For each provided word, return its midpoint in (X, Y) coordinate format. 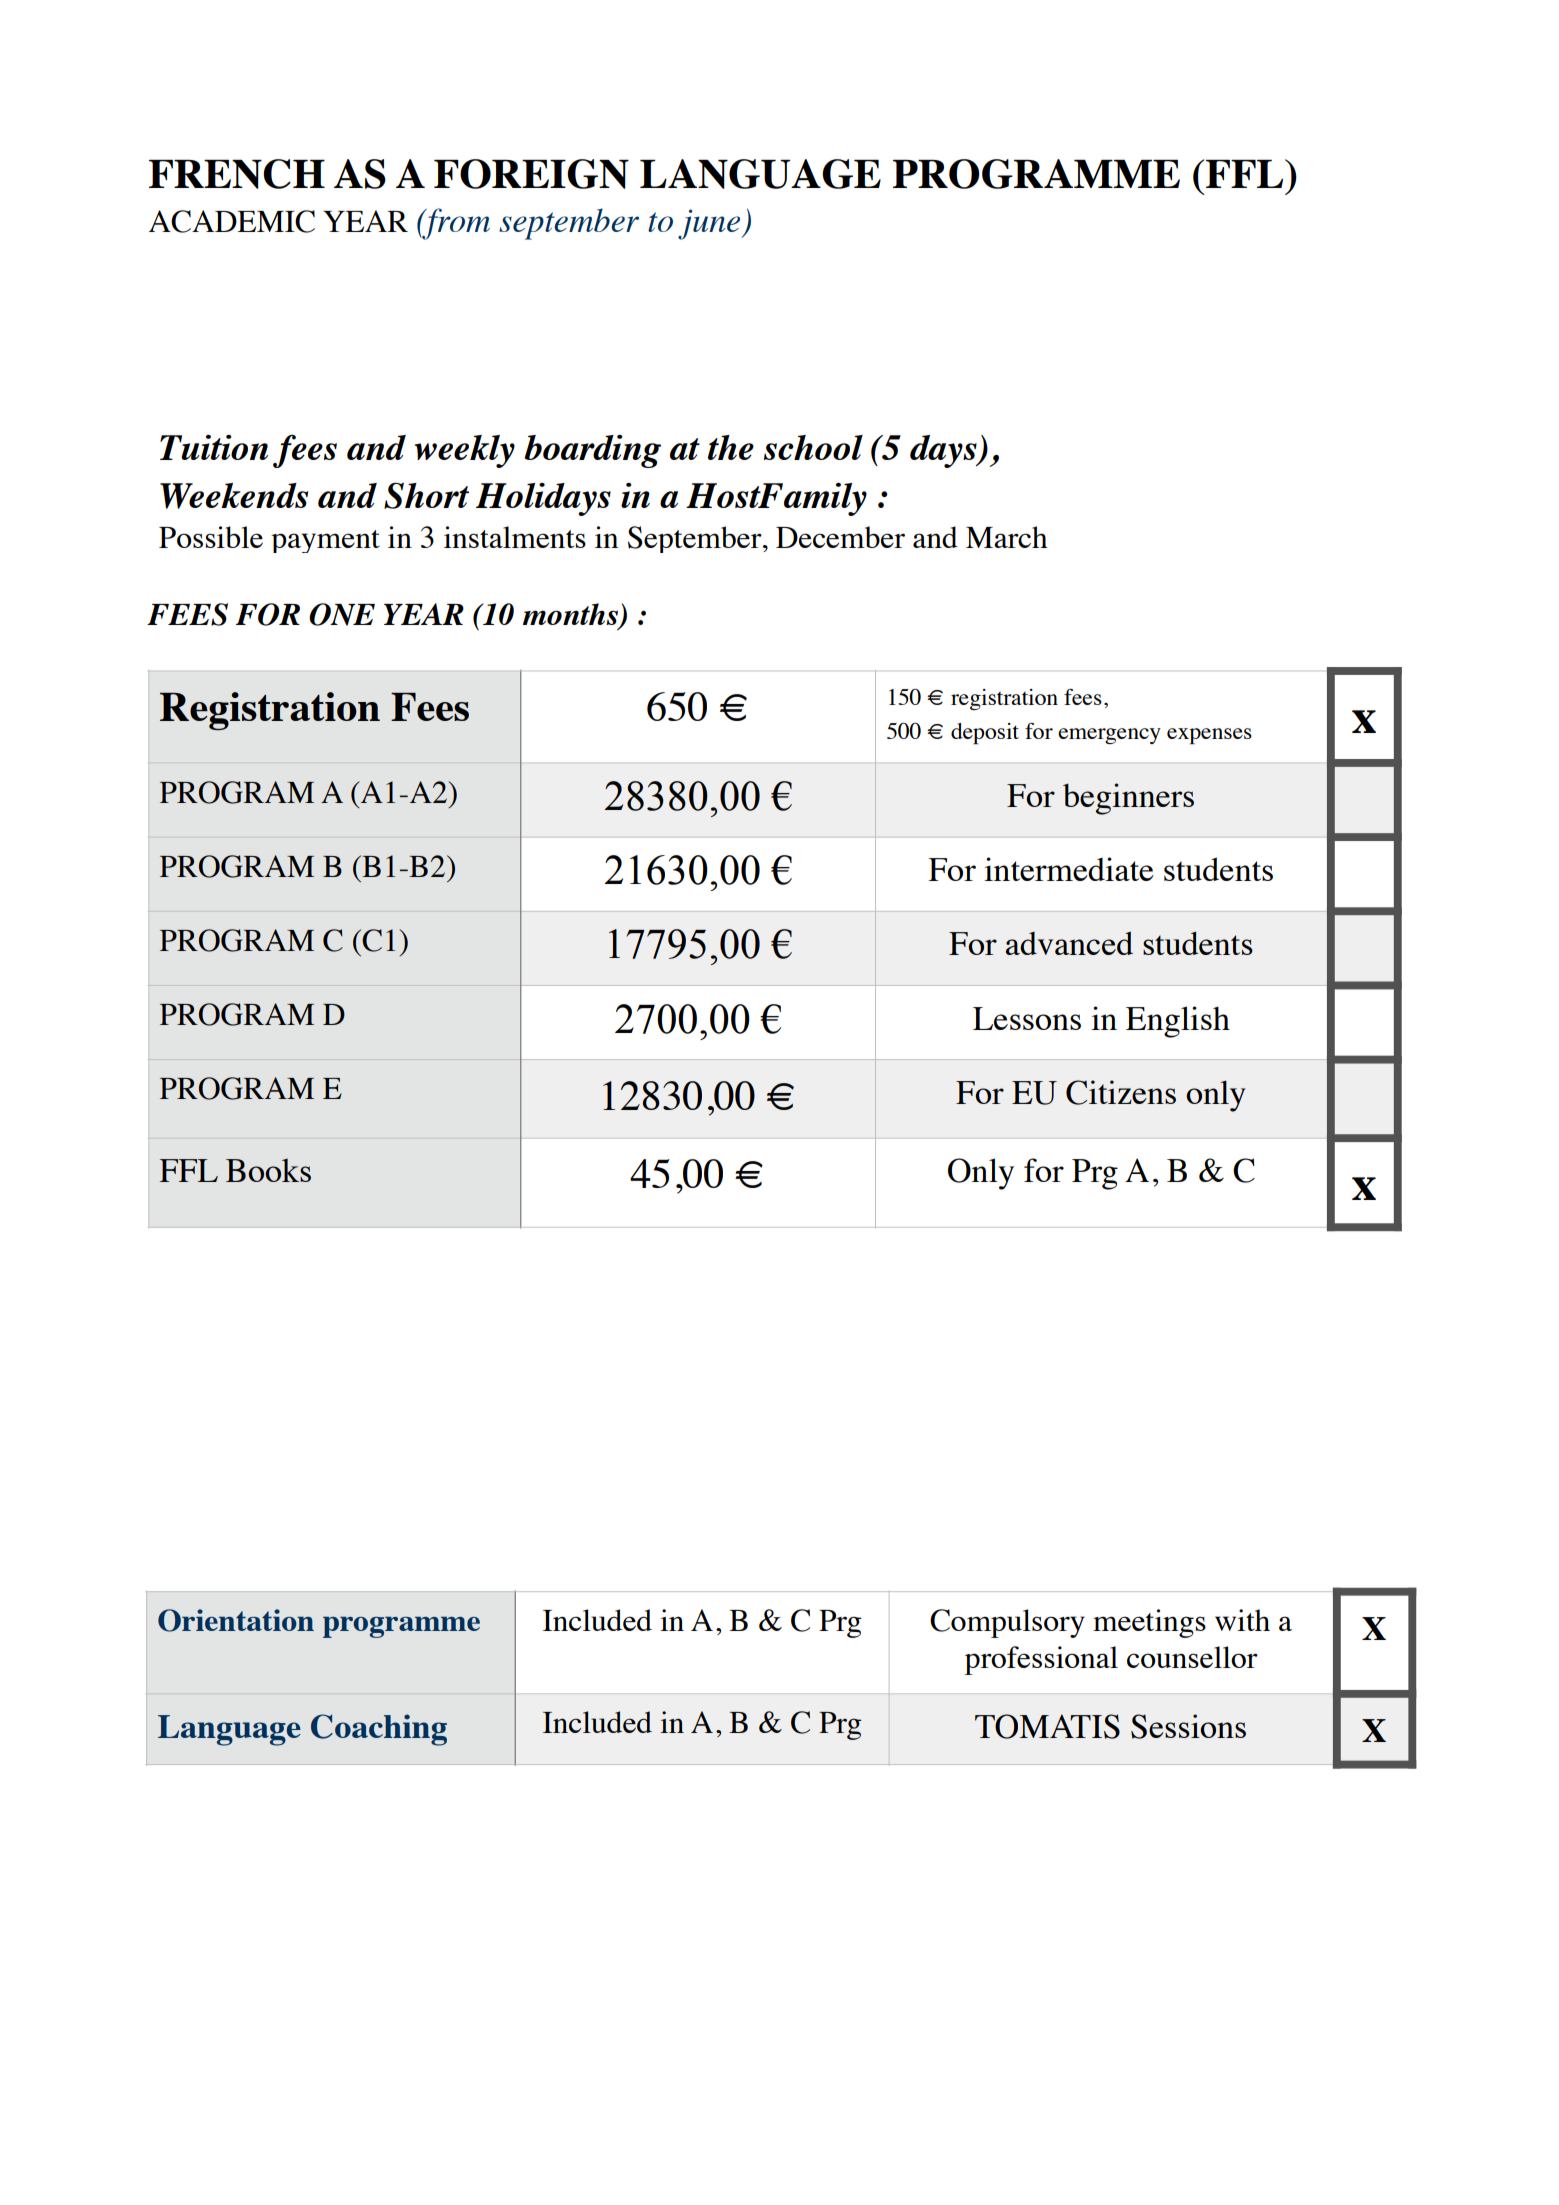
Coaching (379, 1730)
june (710, 224)
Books (268, 1170)
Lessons (1027, 1018)
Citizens (1121, 1092)
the (731, 447)
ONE (342, 614)
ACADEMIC (232, 221)
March (1007, 537)
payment (325, 541)
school (813, 447)
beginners (1128, 799)
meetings (1149, 1623)
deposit (985, 733)
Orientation (236, 1620)
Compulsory (1007, 1623)
